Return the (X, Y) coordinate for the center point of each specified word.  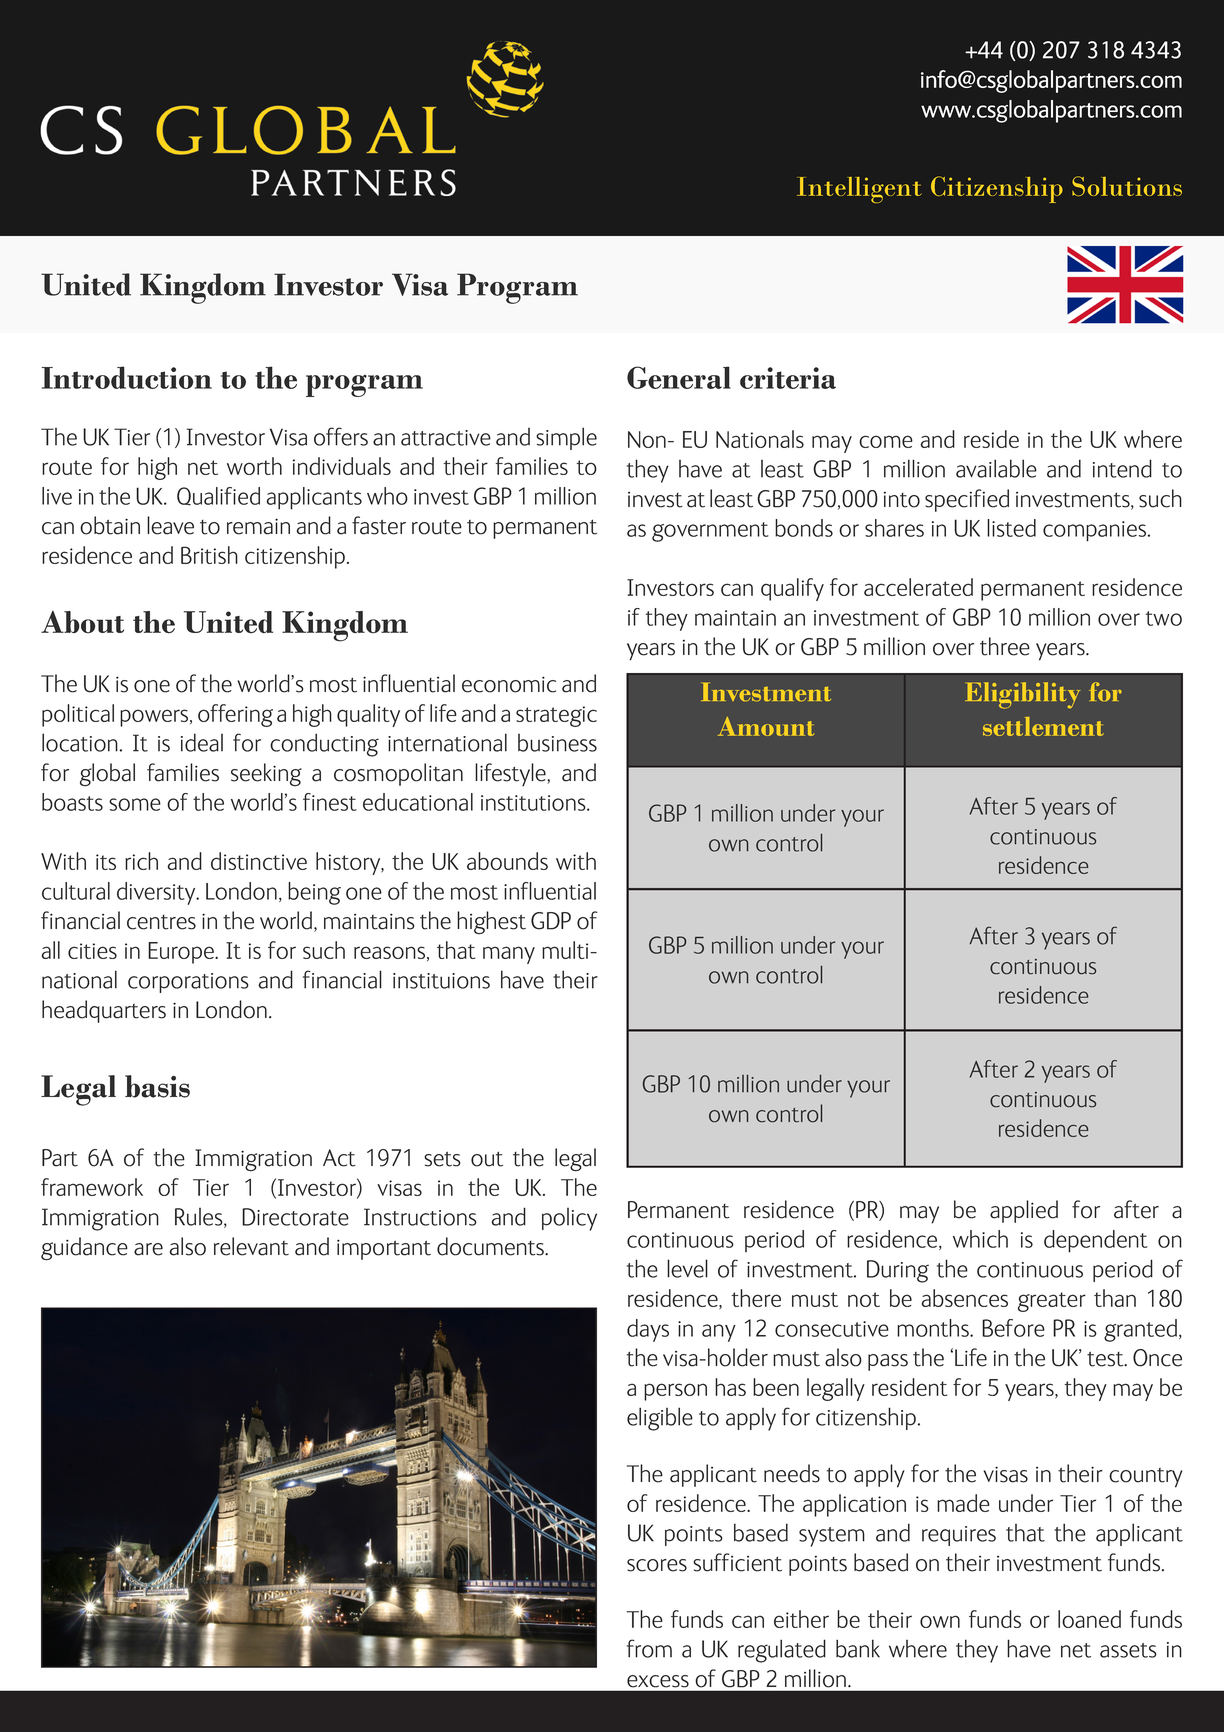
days (648, 1330)
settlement (1043, 726)
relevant (251, 1246)
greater (1052, 1302)
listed (1011, 528)
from (649, 1648)
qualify (792, 589)
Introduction (127, 377)
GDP (551, 921)
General (679, 377)
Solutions (1127, 186)
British (209, 555)
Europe (182, 953)
